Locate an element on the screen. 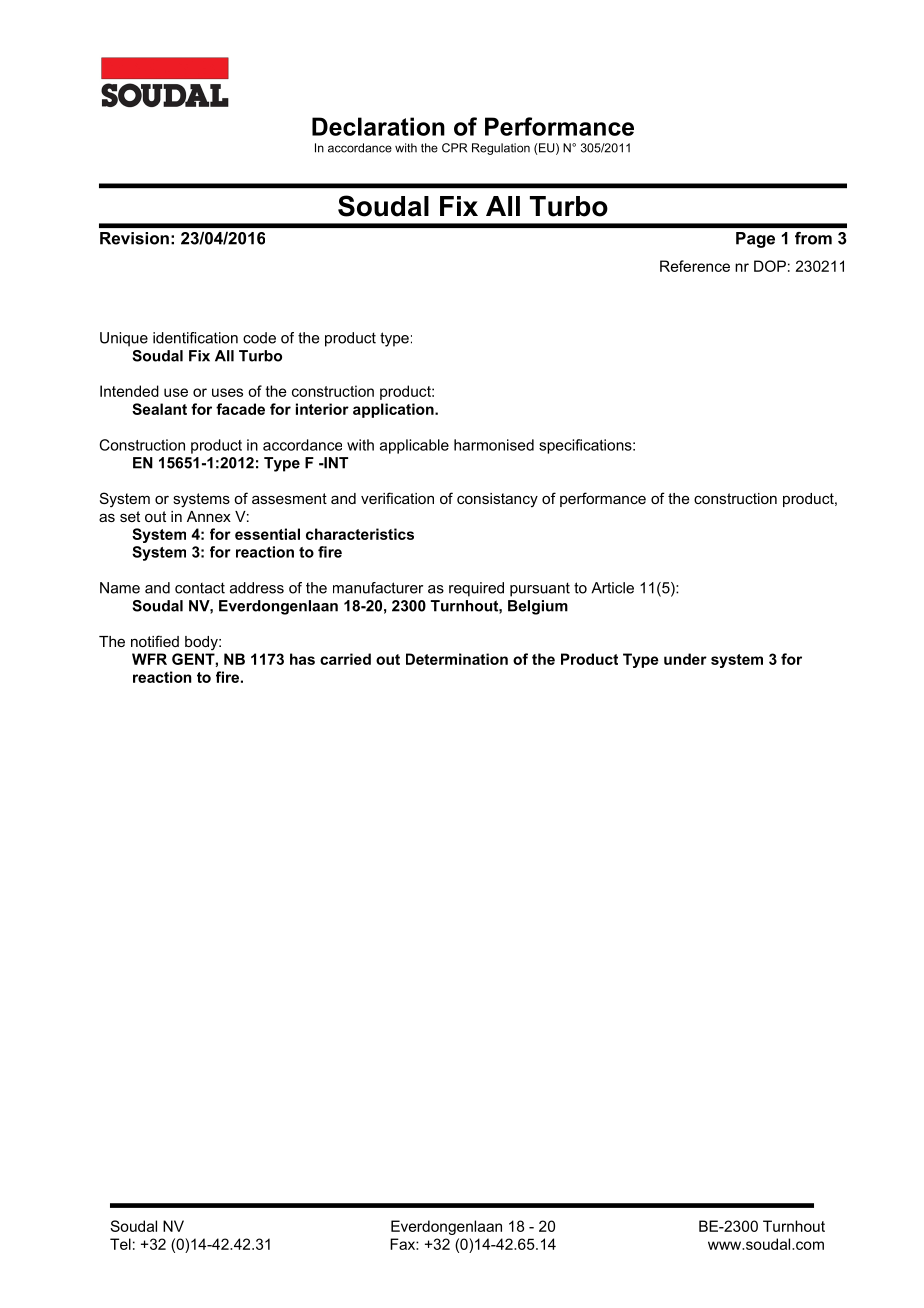 This screenshot has height=1308, width=924. has is located at coordinates (302, 659).
